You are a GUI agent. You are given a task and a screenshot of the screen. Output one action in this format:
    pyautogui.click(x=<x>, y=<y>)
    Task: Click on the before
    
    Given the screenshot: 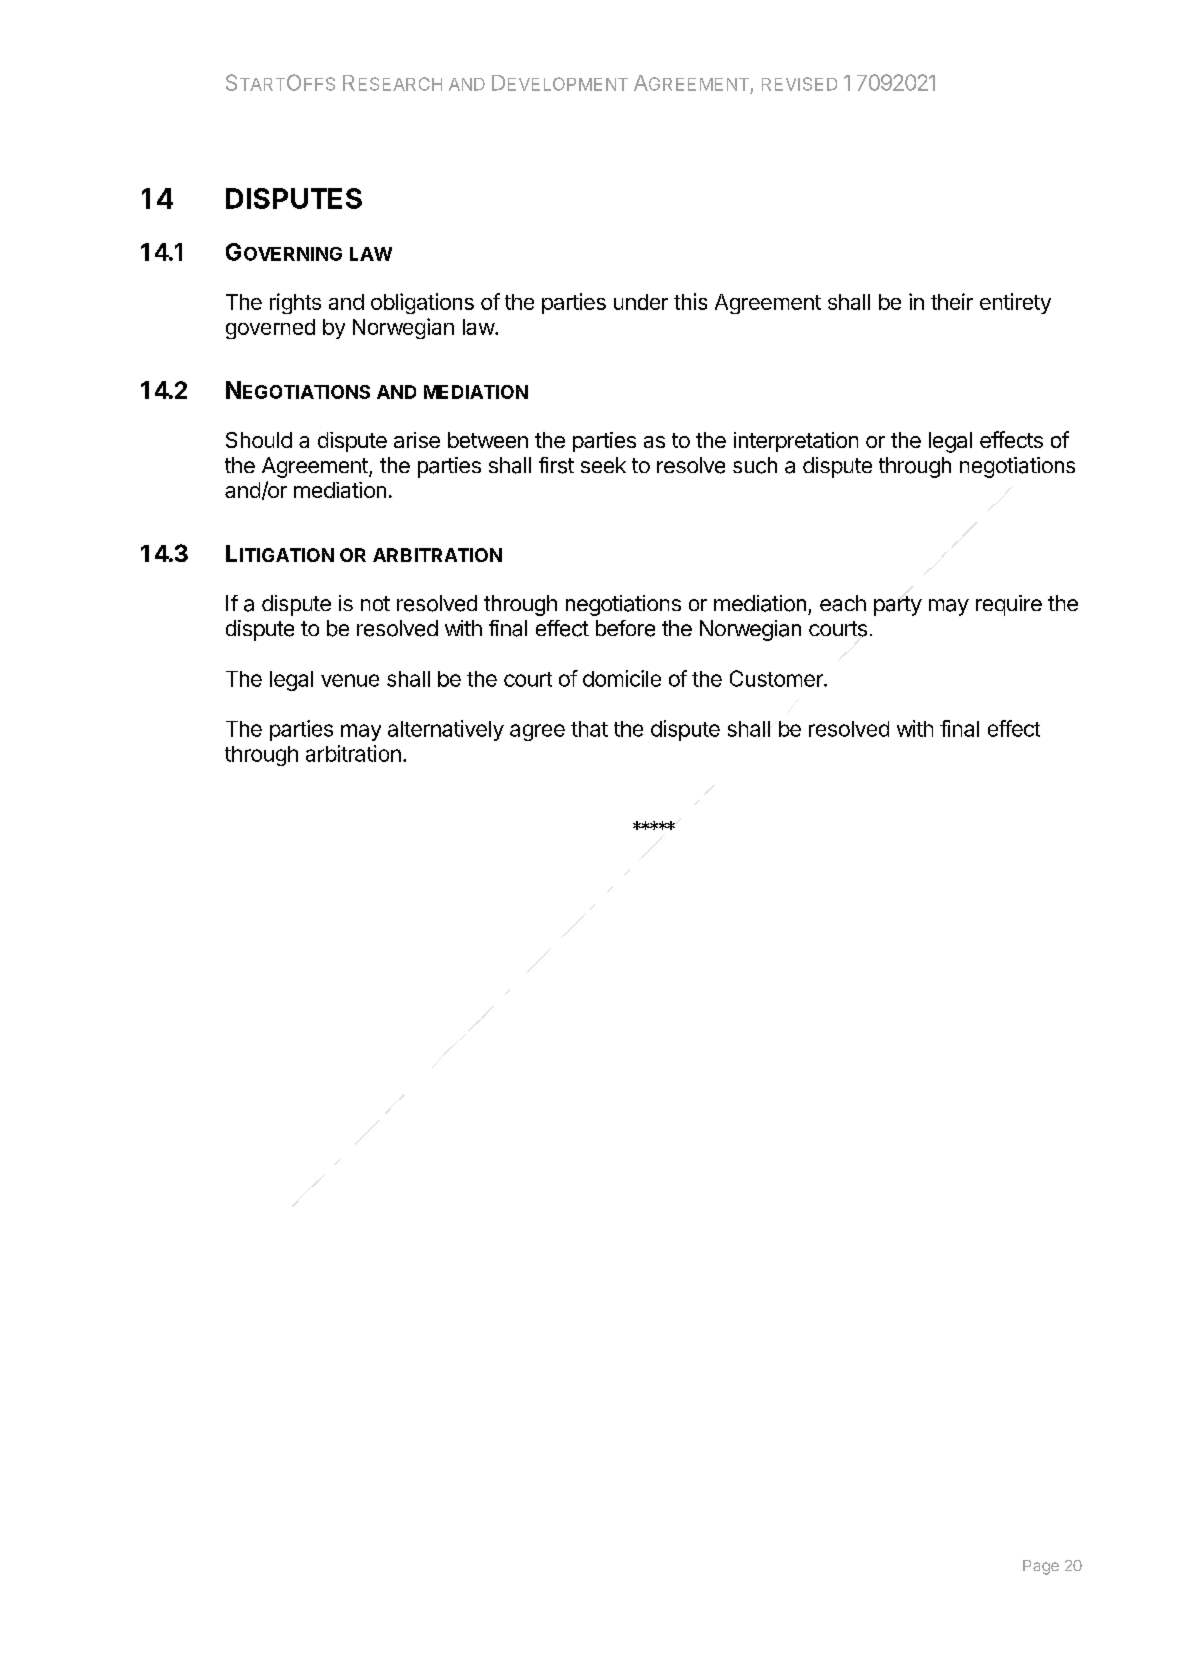 What is the action you would take?
    pyautogui.click(x=625, y=628)
